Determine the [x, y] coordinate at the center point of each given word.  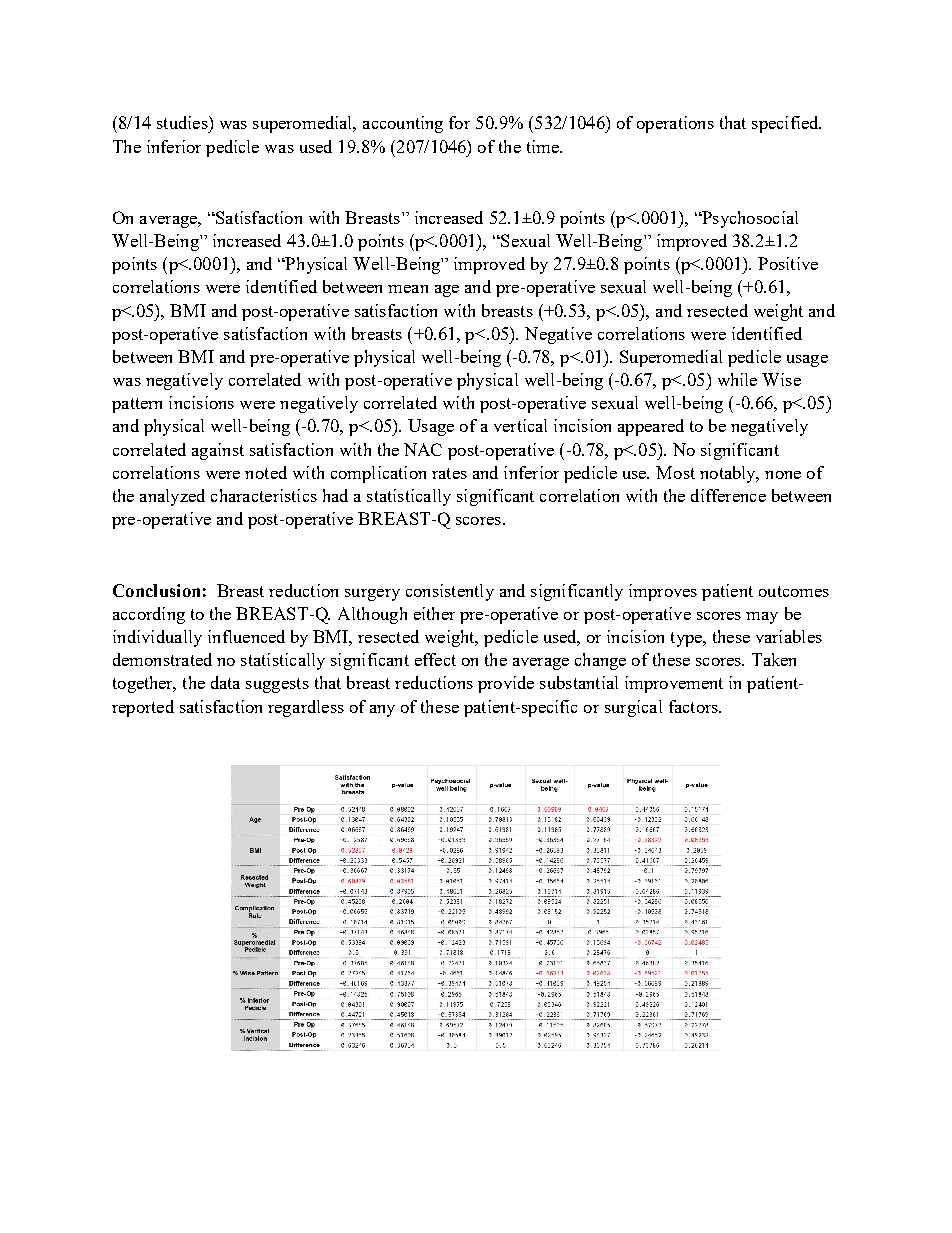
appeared [651, 427]
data [225, 682]
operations [675, 124]
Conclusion [156, 590]
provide [506, 684]
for [459, 122]
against [218, 451]
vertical [520, 425]
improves [663, 592]
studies [183, 122]
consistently [450, 592]
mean [408, 289]
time [544, 146]
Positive [788, 263]
